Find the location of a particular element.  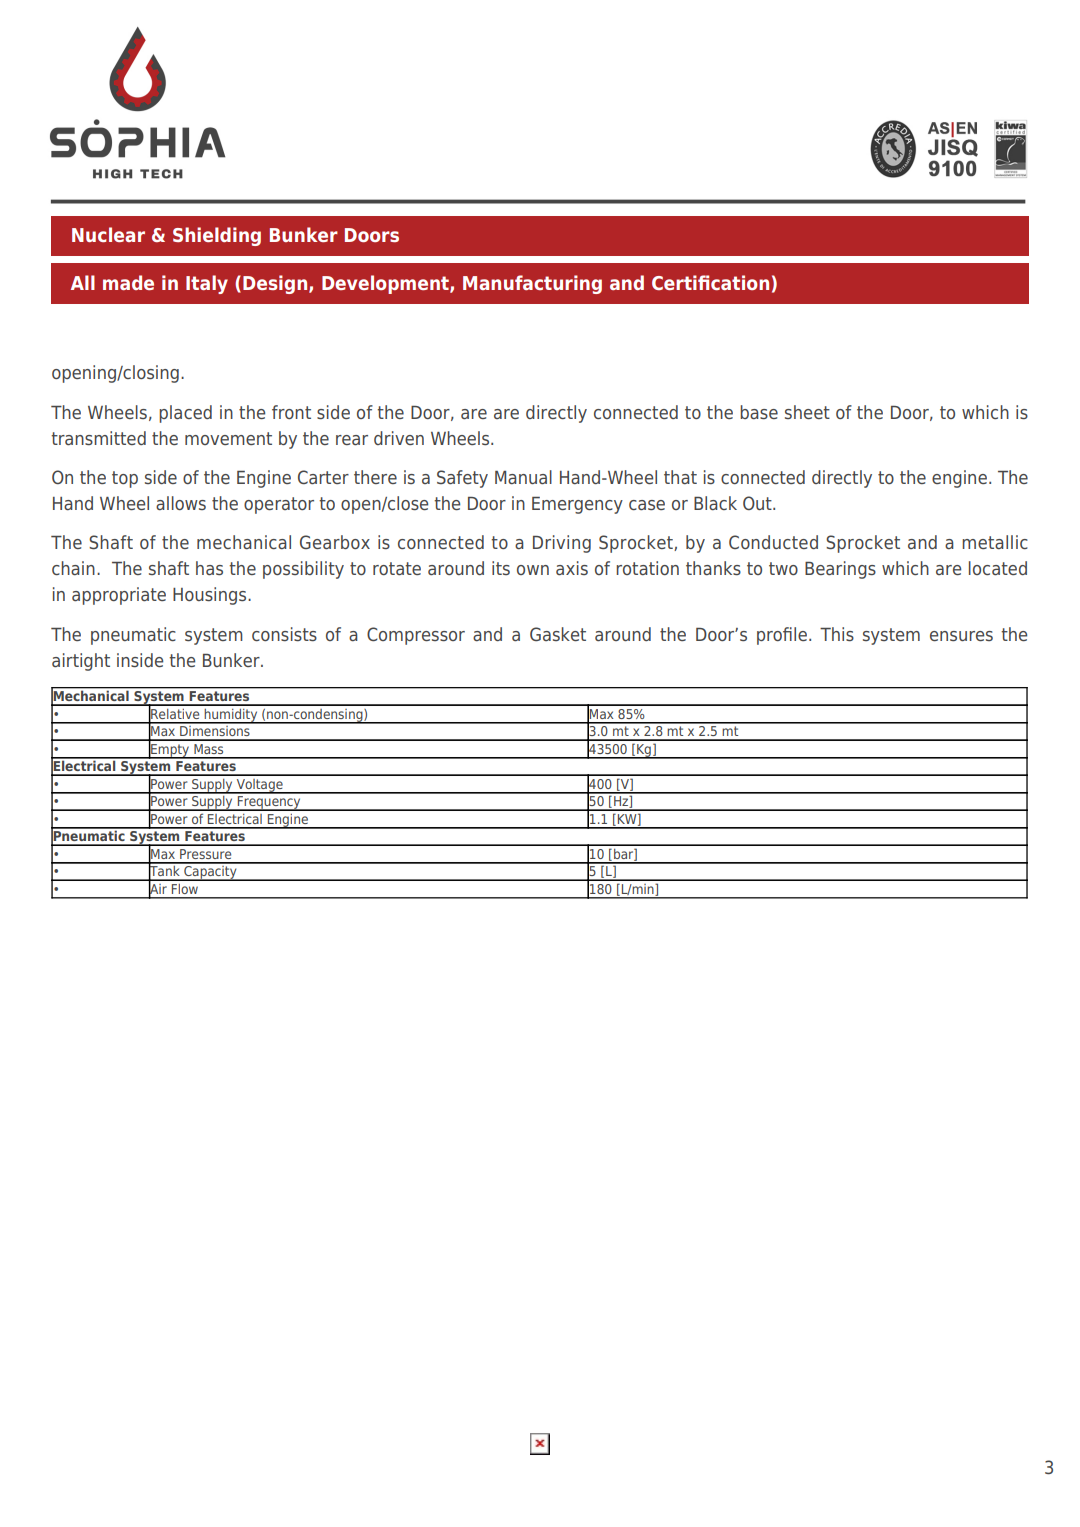

Design is located at coordinates (276, 284).
